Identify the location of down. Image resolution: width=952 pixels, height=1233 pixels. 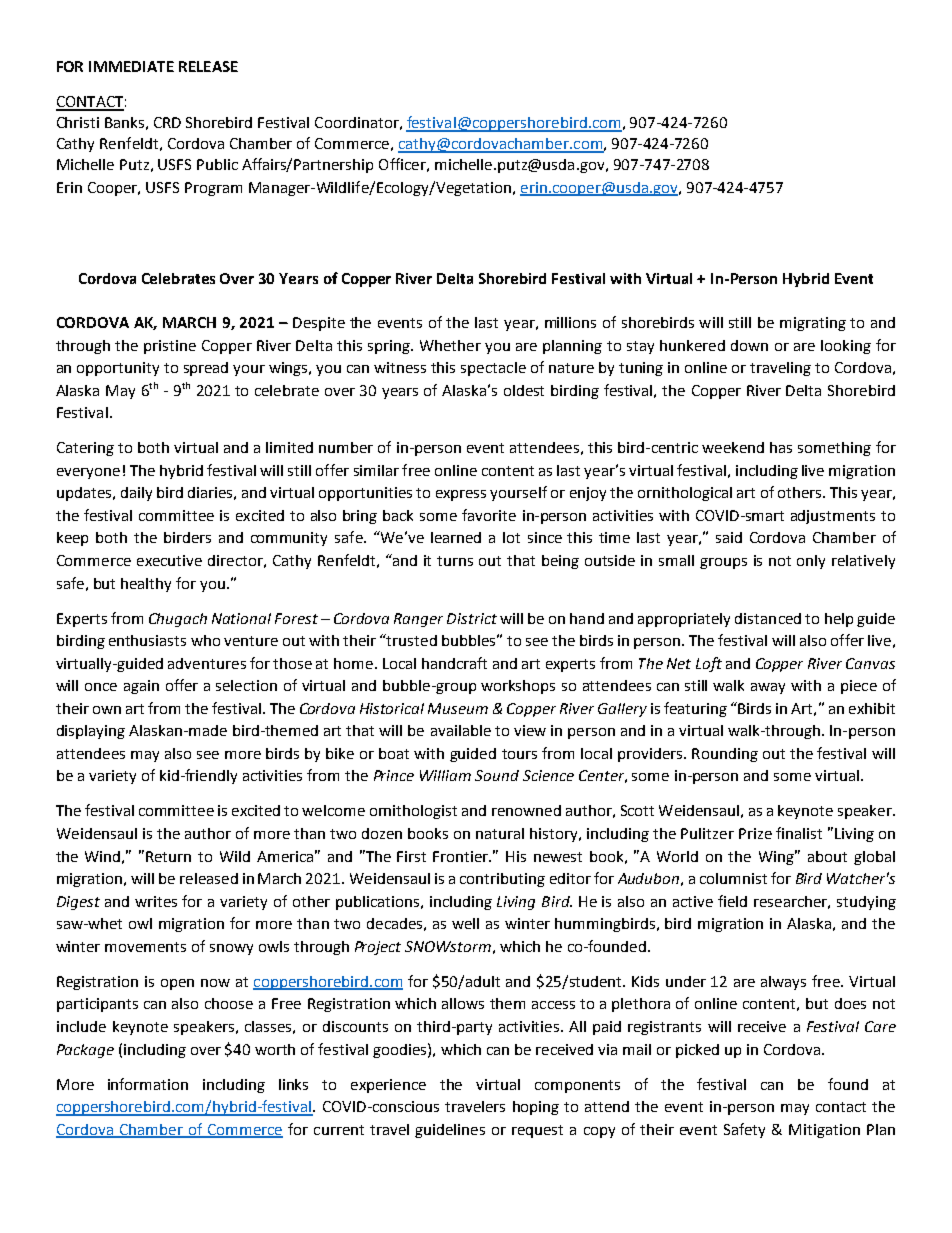
(749, 345).
